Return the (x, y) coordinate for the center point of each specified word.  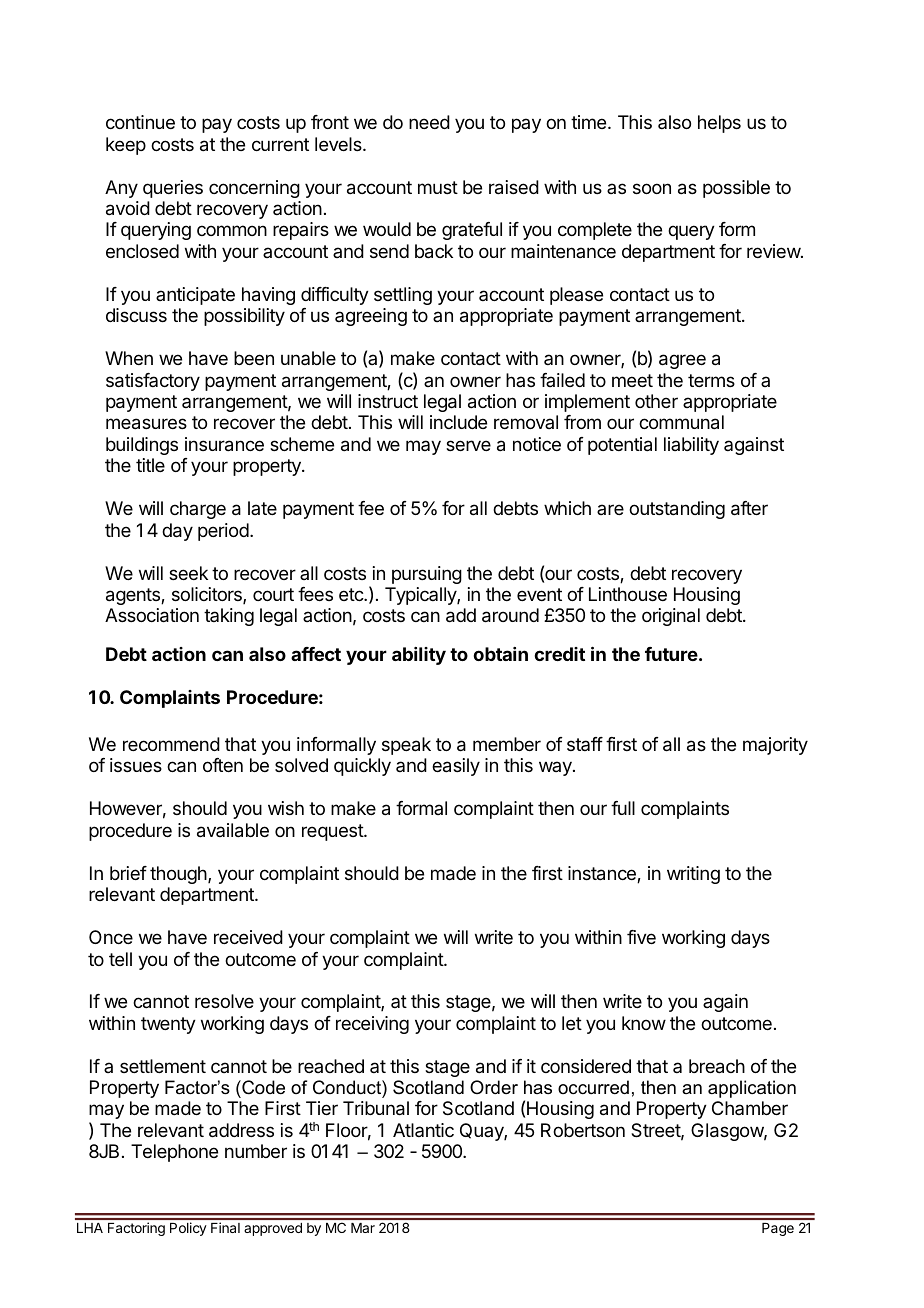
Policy (188, 1229)
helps (719, 124)
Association (152, 615)
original (671, 617)
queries (173, 189)
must (438, 187)
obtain (500, 654)
